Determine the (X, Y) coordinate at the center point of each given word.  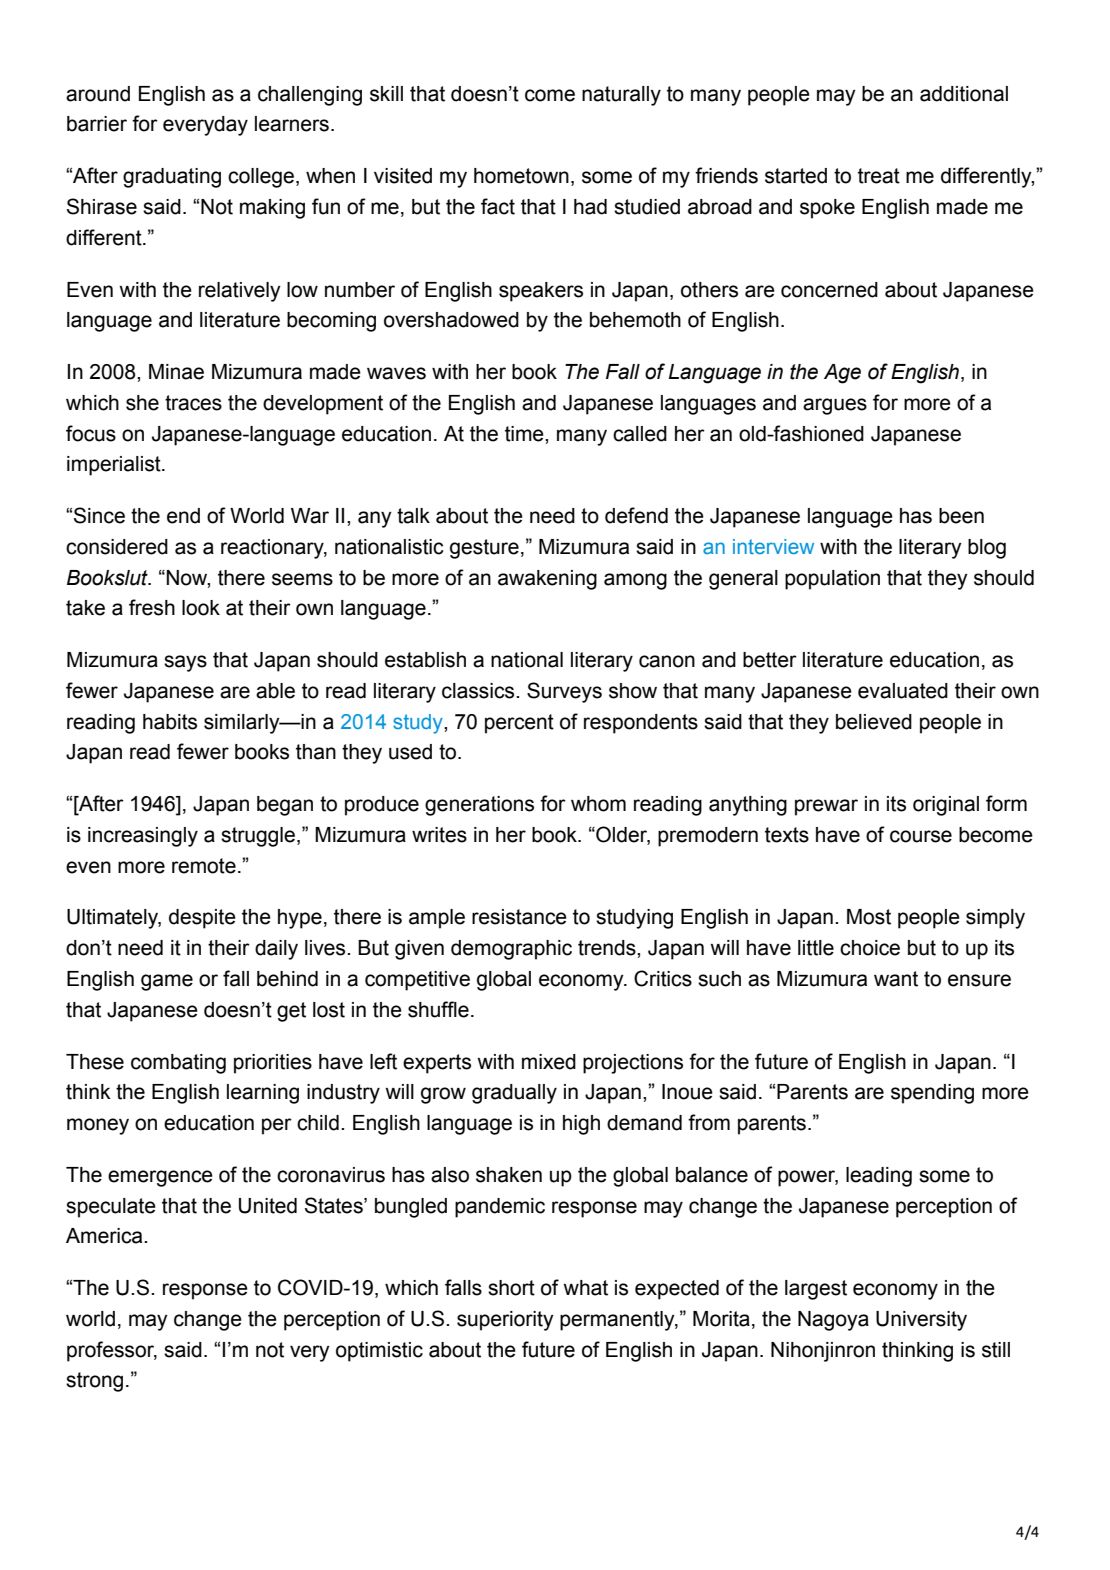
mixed (549, 1062)
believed (874, 722)
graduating (172, 178)
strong (94, 1382)
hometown (521, 176)
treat (879, 176)
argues (835, 406)
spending (932, 1094)
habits (170, 722)
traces (193, 403)
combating (178, 1064)
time (525, 434)
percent (519, 724)
